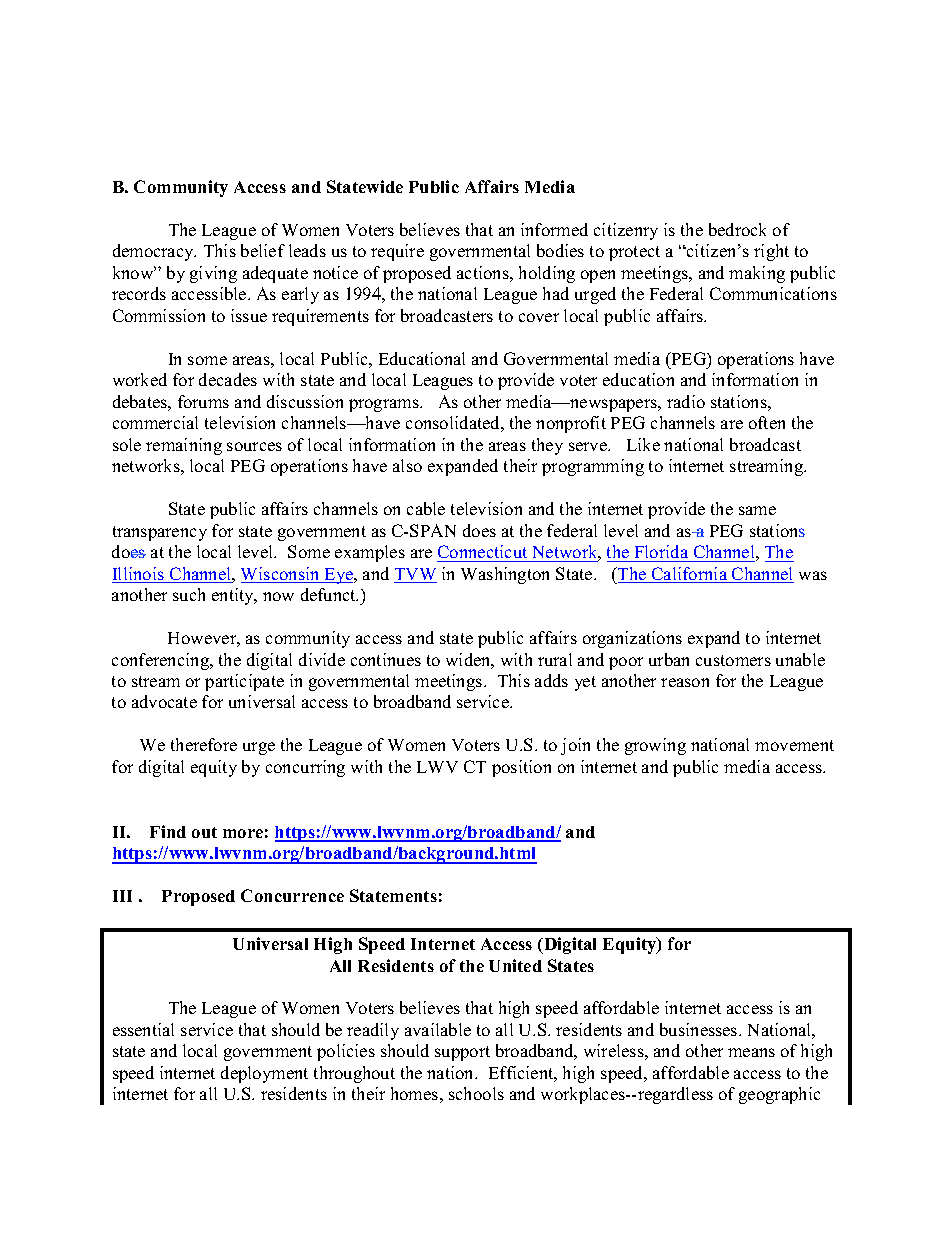 This image has height=1233, width=952. Describe the element at coordinates (521, 768) in the image. I see `position` at that location.
